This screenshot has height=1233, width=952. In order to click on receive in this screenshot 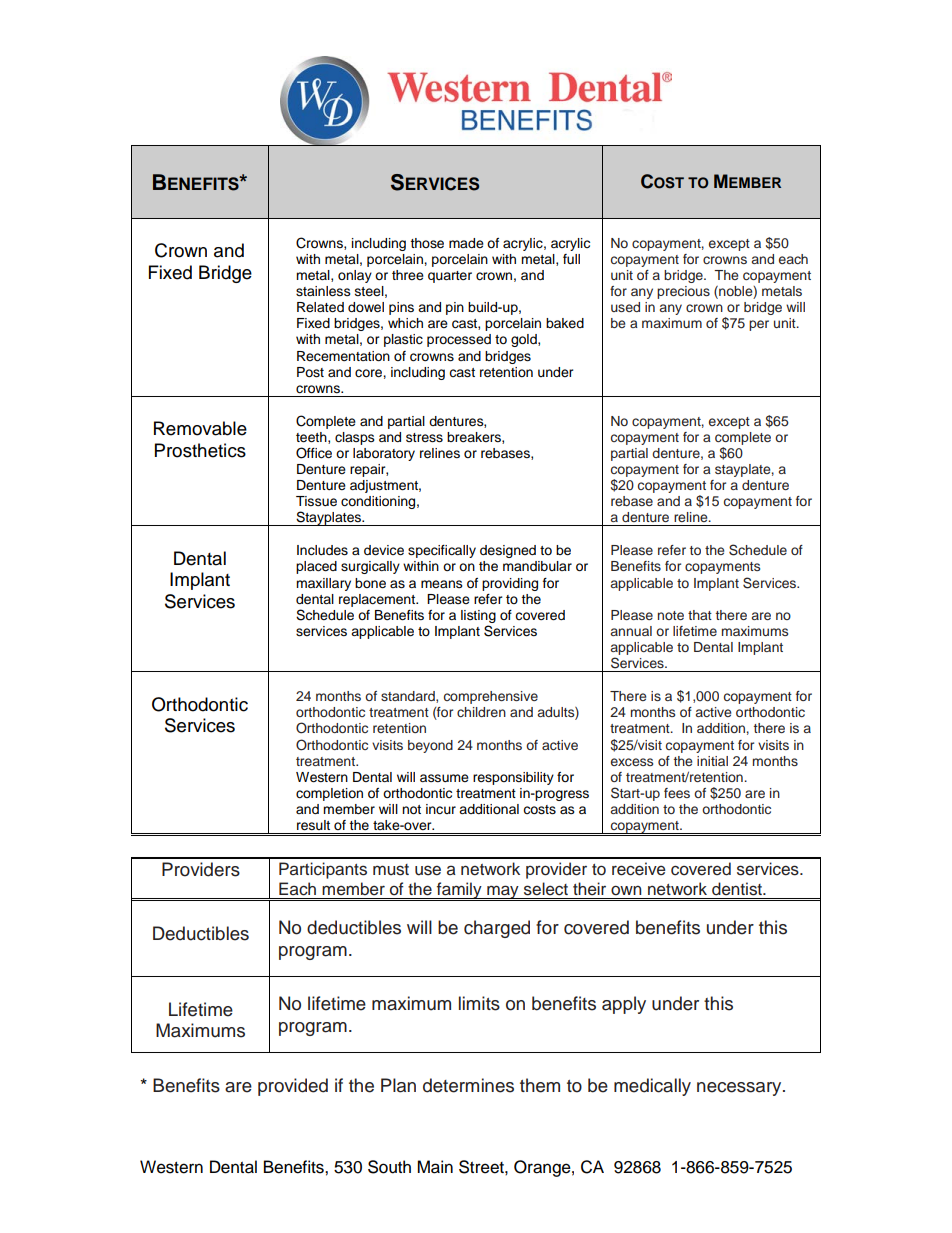, I will do `click(639, 869)`.
